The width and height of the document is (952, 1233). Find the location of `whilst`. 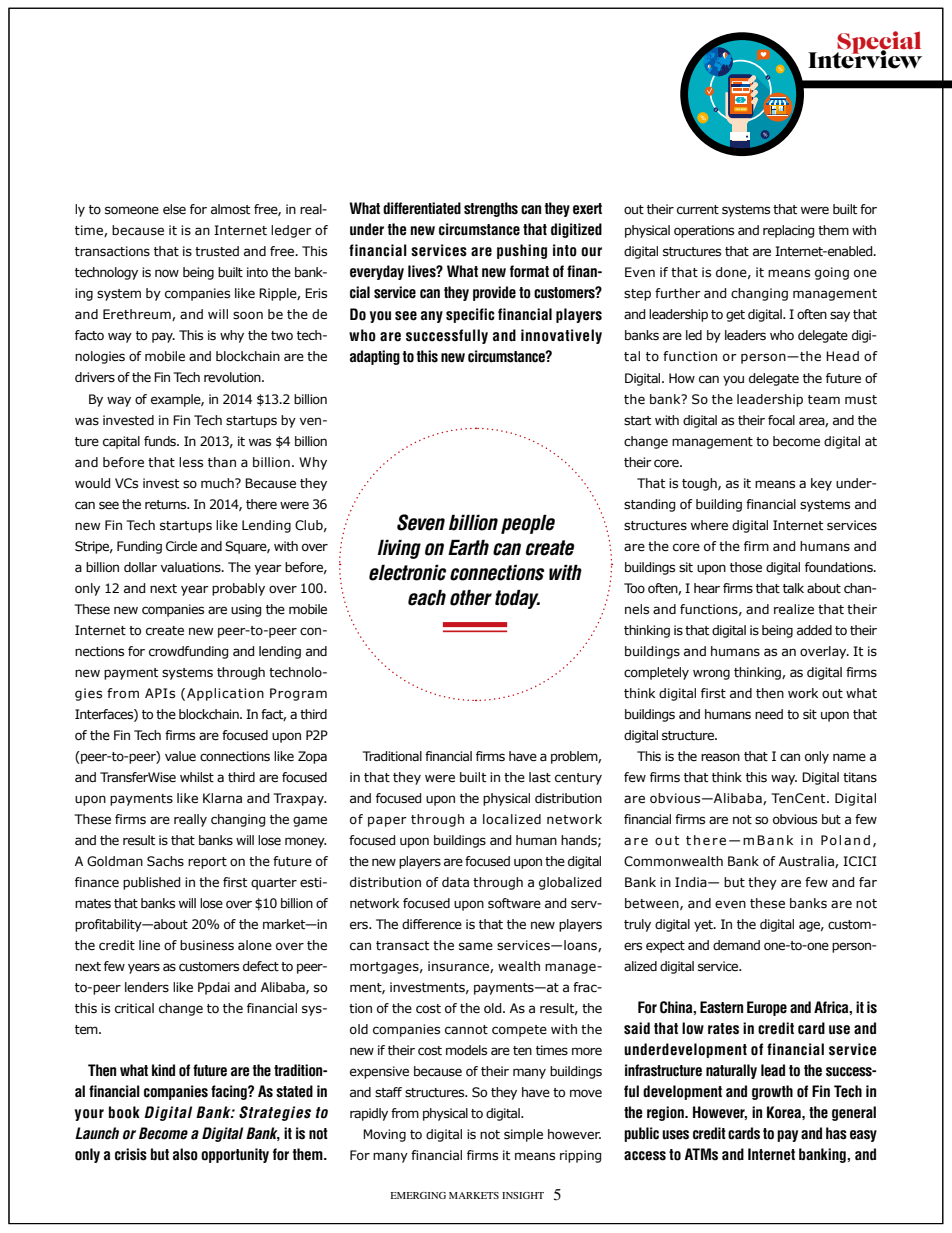

whilst is located at coordinates (197, 777).
